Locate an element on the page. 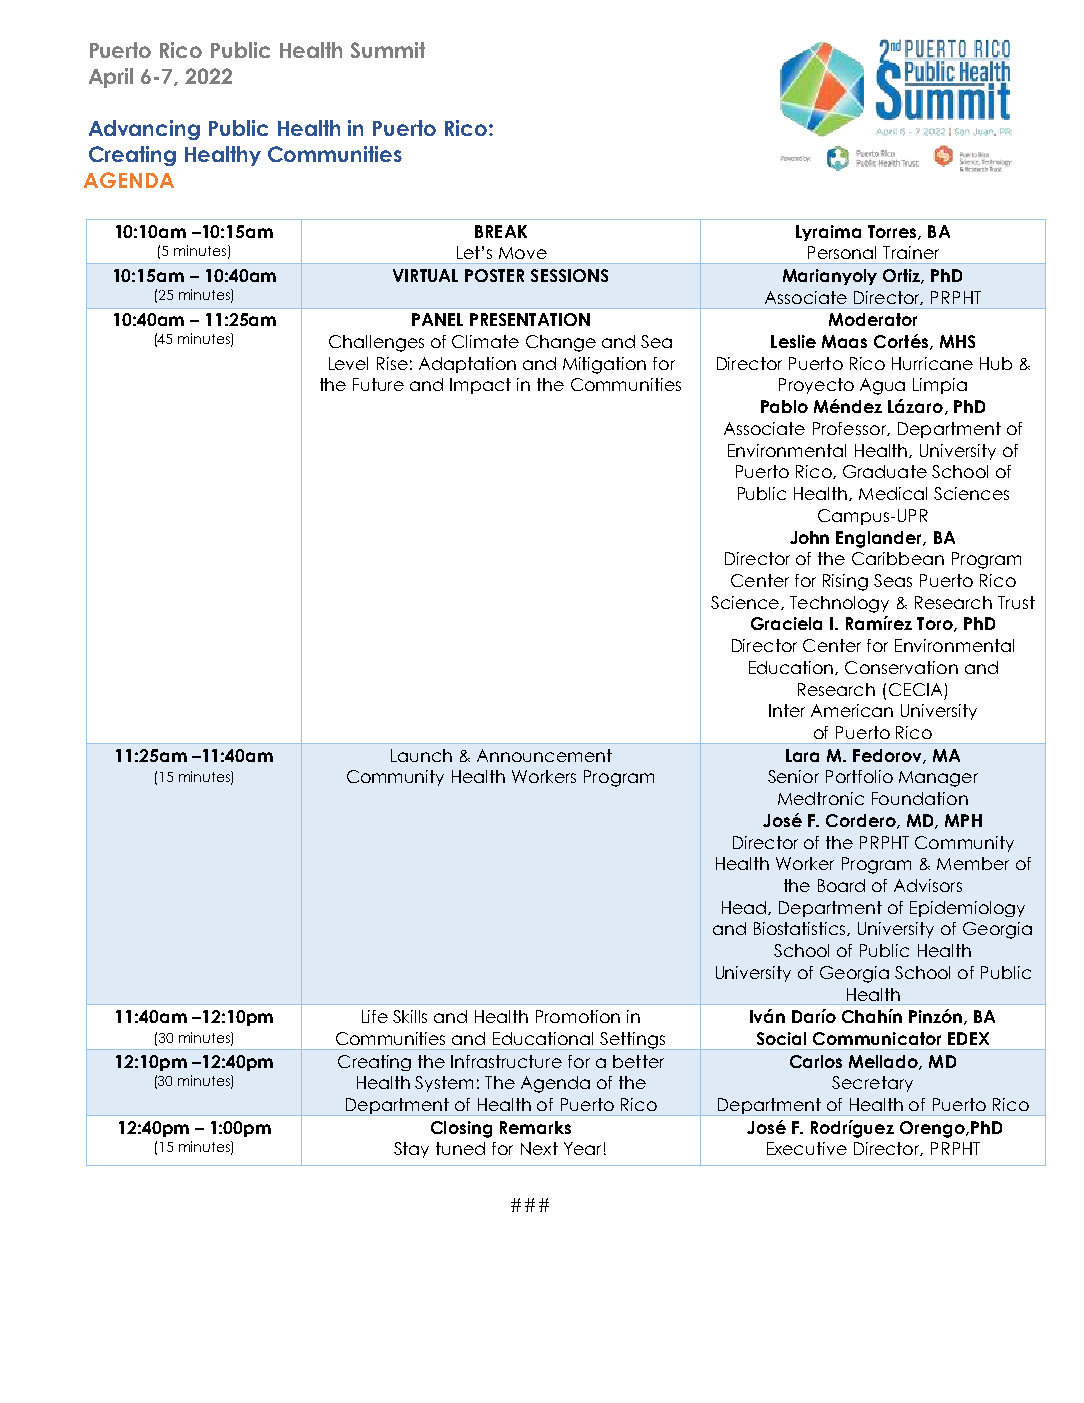  Hurricane is located at coordinates (932, 363).
